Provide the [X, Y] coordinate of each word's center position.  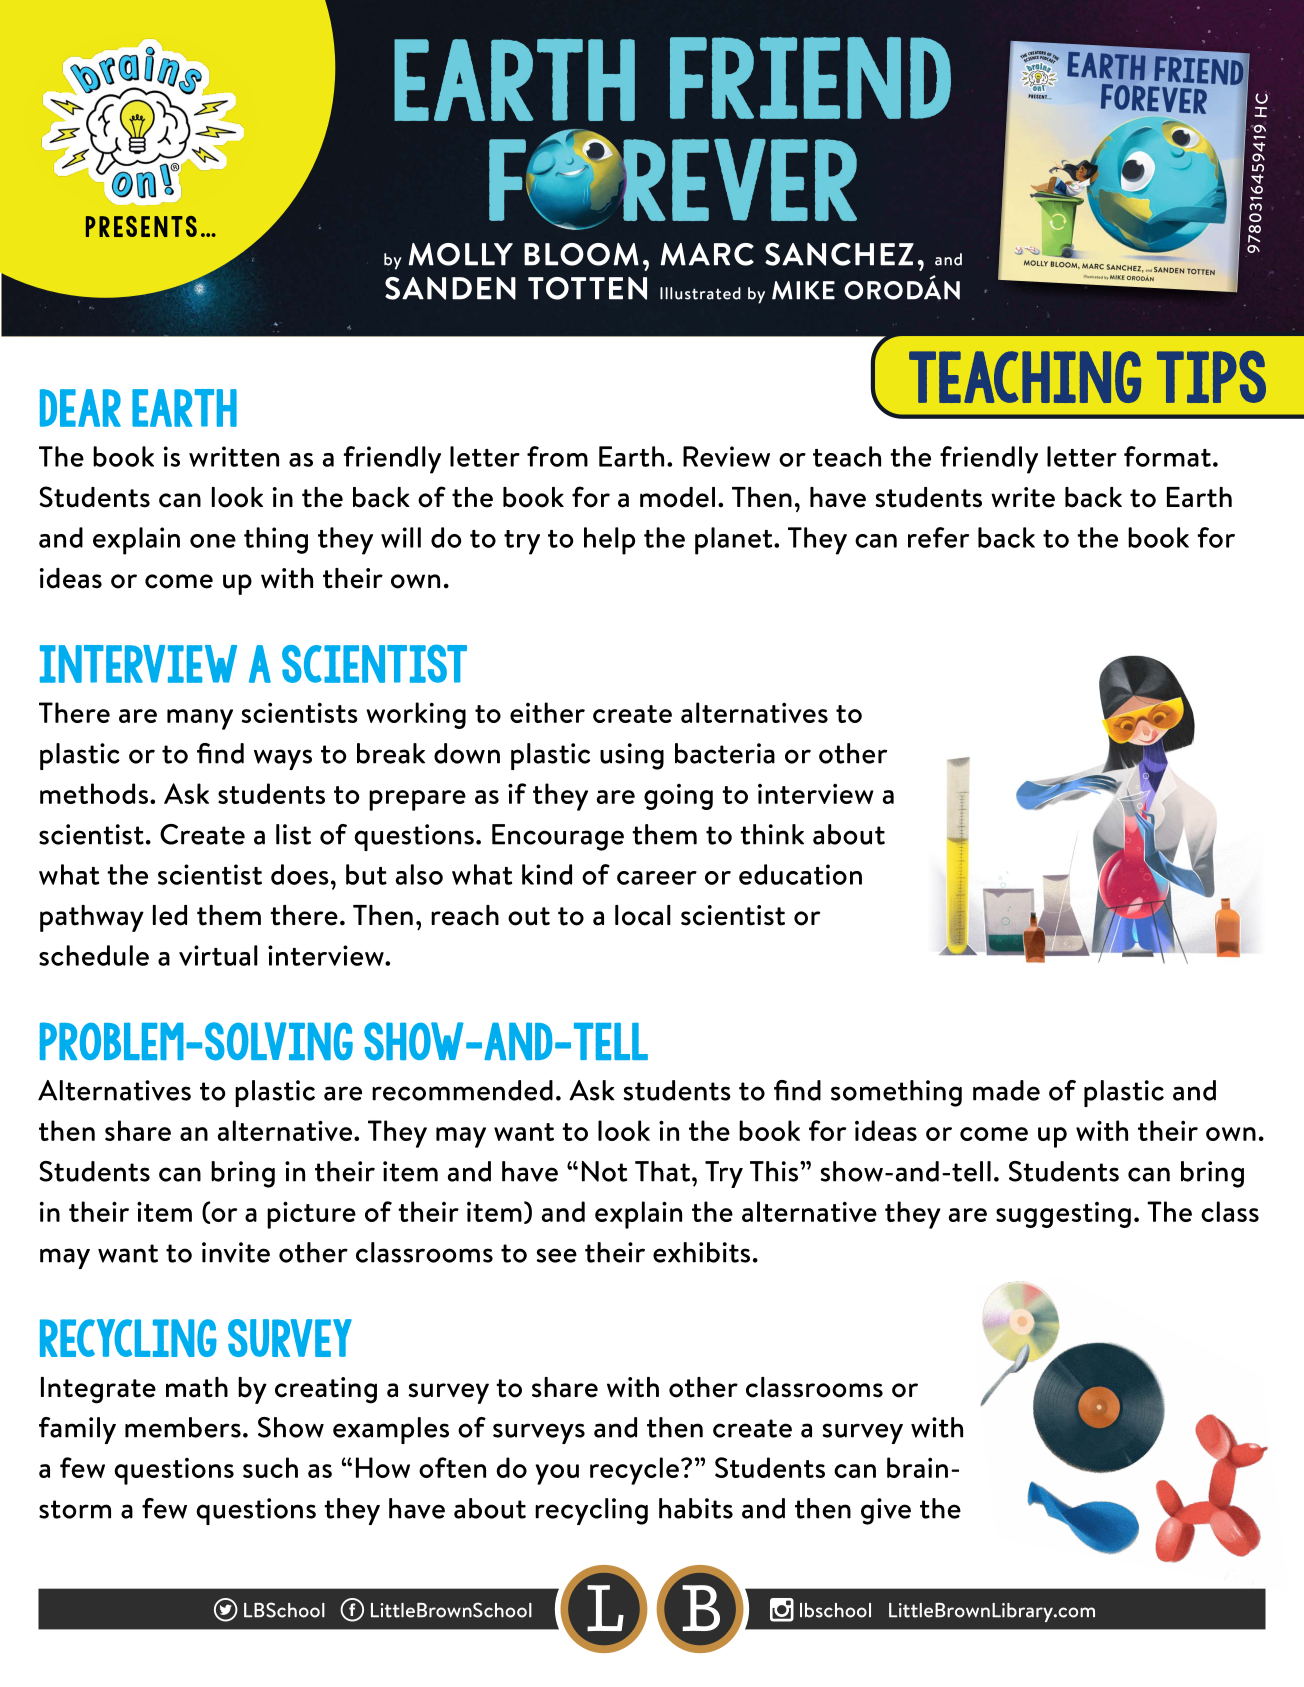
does [300, 874]
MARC [707, 254]
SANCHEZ [839, 254]
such [270, 1467]
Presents [141, 226]
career [657, 878]
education [800, 874]
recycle [634, 1471]
